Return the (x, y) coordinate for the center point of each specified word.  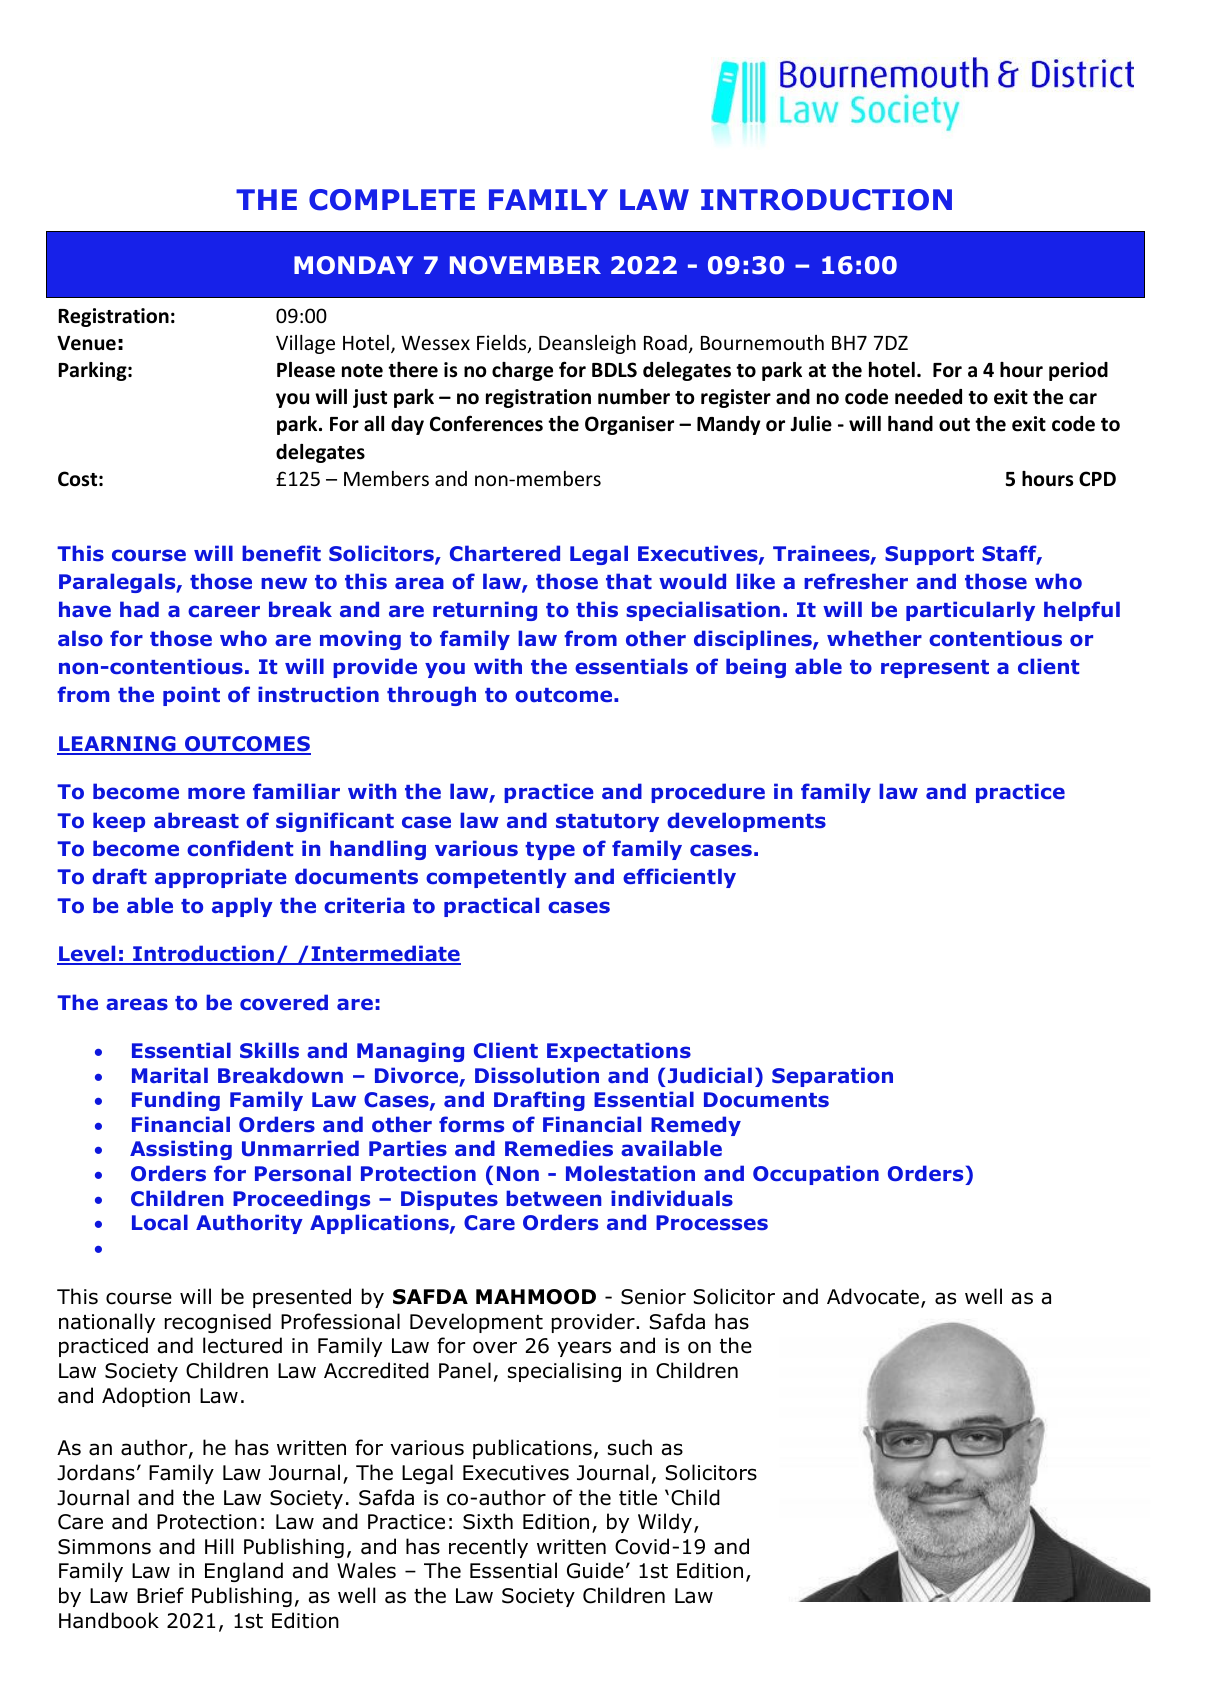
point (191, 696)
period (1078, 371)
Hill (219, 1546)
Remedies (559, 1148)
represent (935, 669)
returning (485, 611)
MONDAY (353, 265)
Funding (176, 1101)
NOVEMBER (525, 265)
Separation (832, 1077)
